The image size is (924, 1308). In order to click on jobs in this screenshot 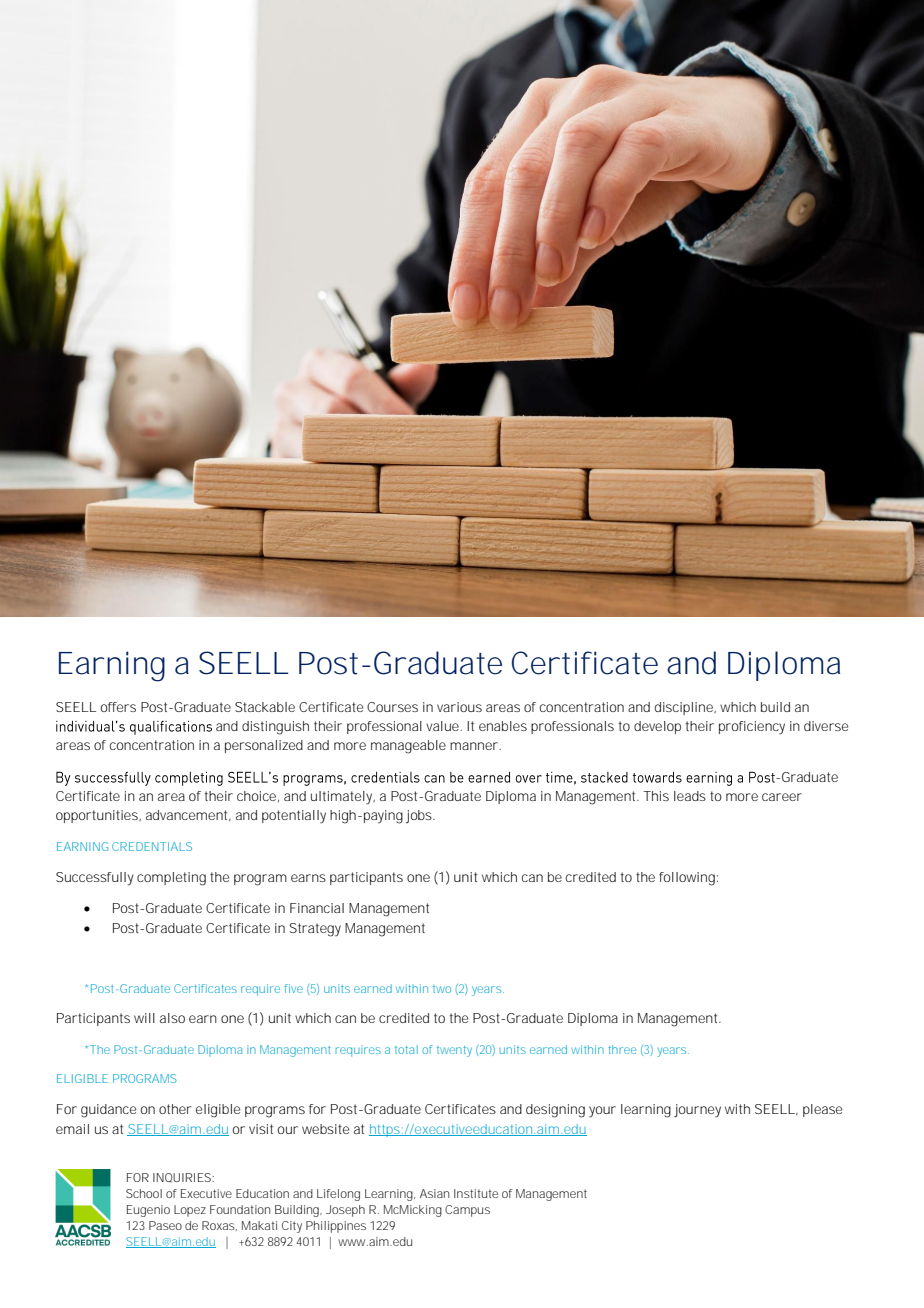, I will do `click(419, 816)`.
